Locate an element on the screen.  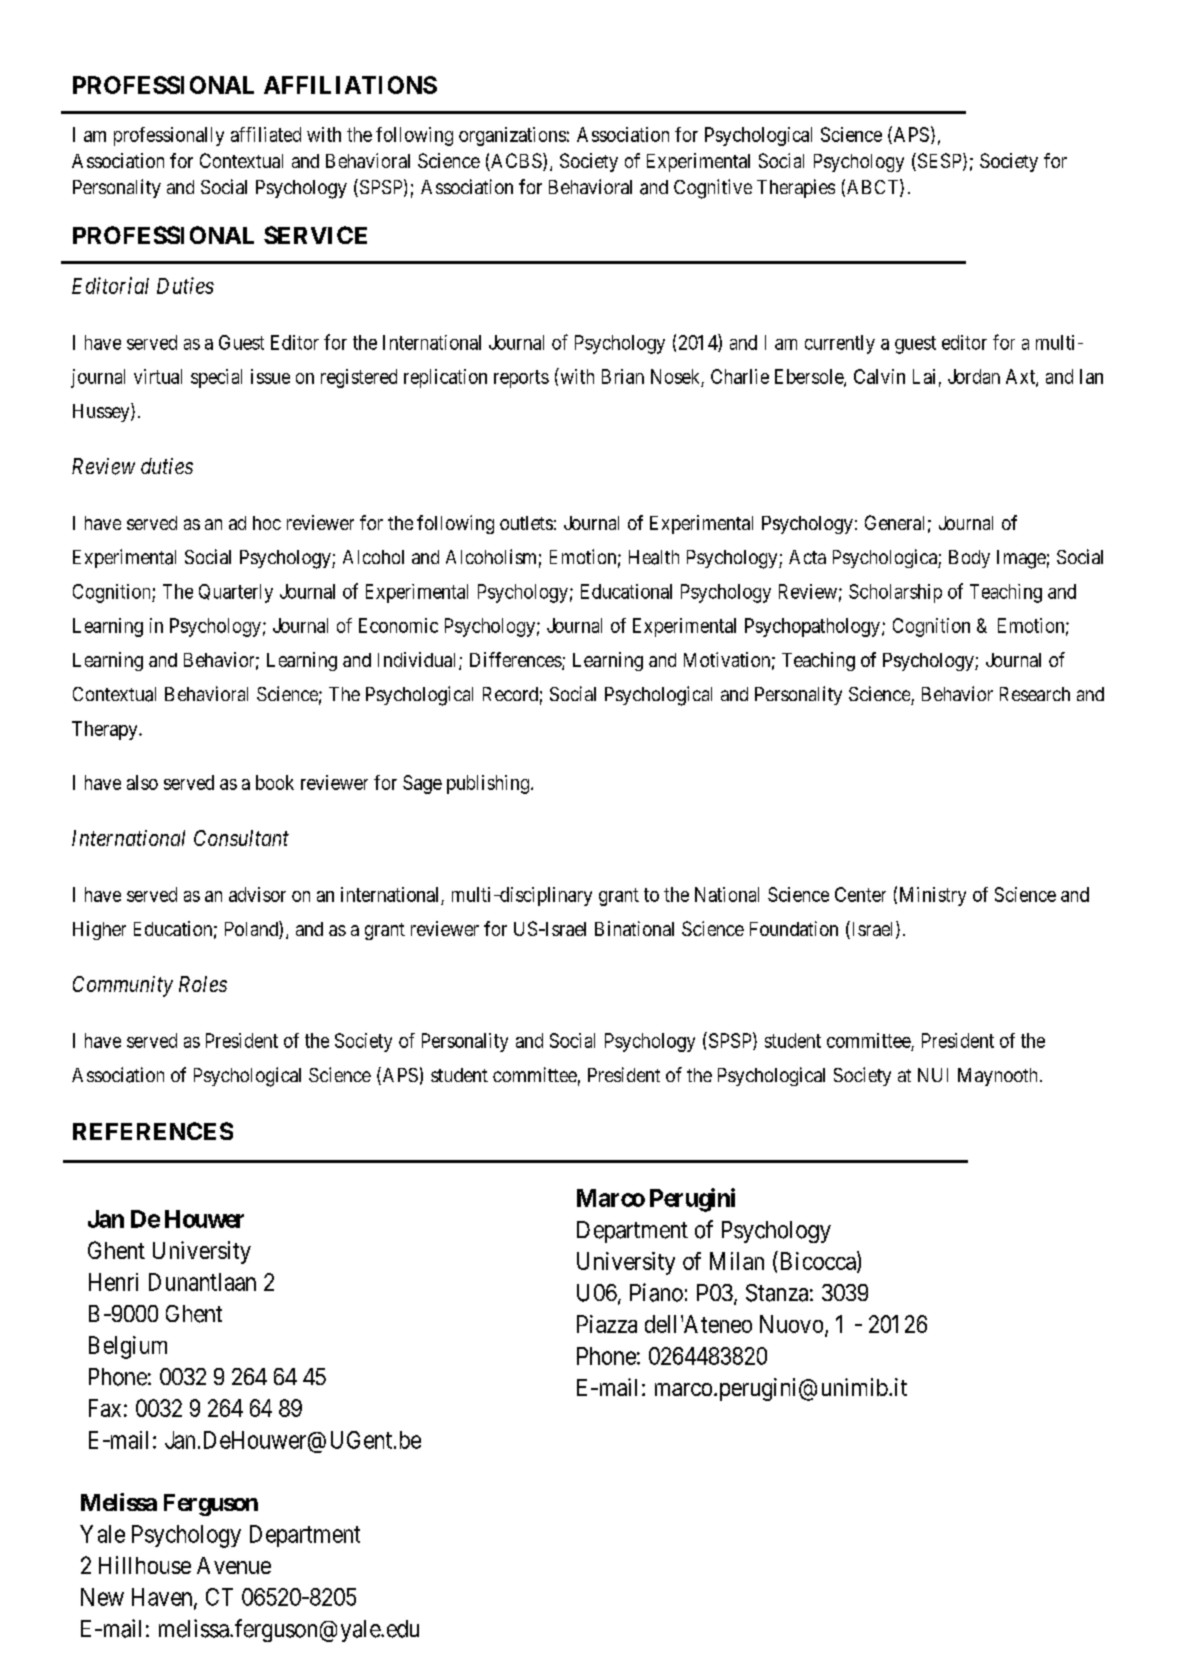
Ministry is located at coordinates (933, 896).
